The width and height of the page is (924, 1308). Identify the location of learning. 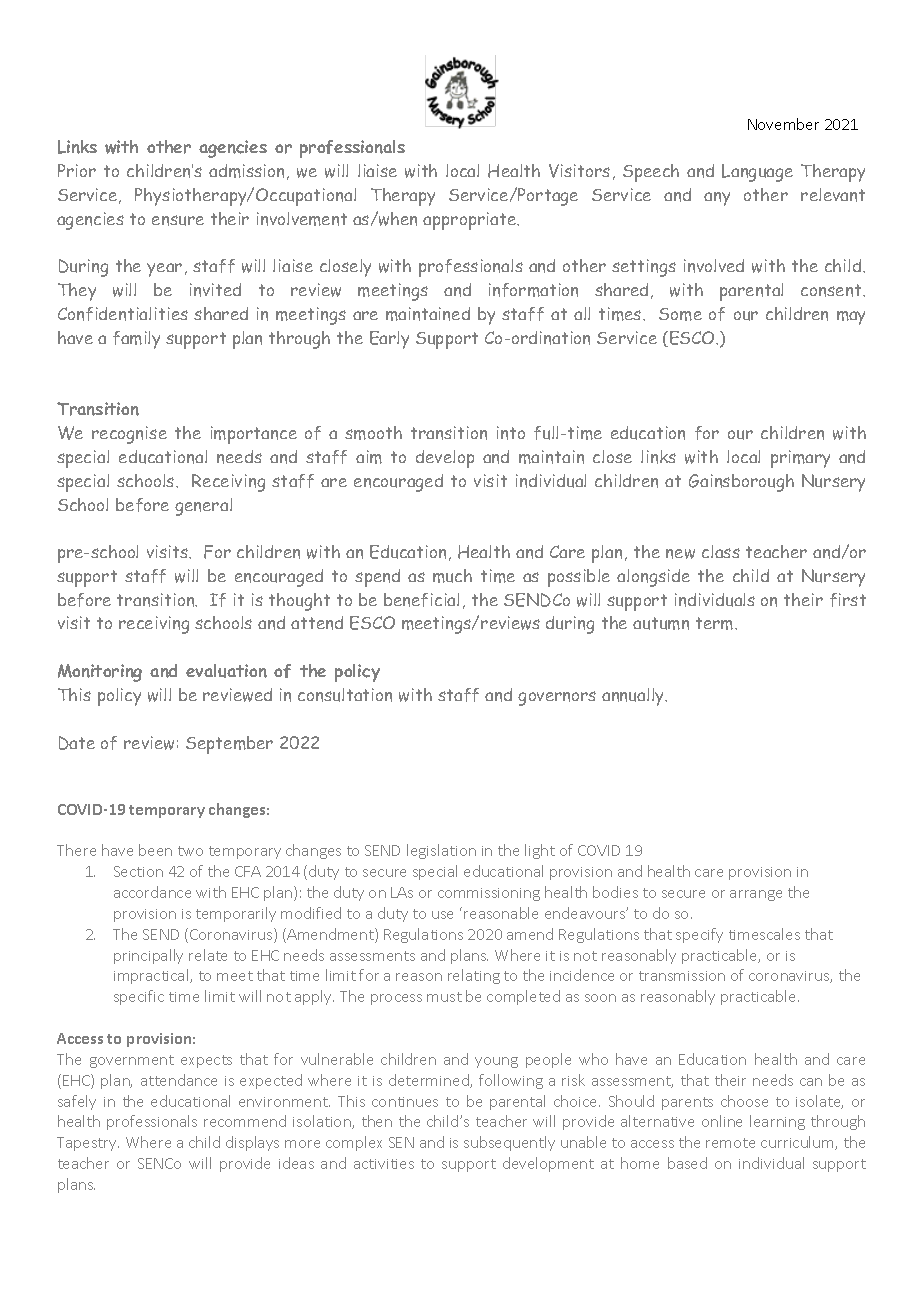
(777, 1122).
